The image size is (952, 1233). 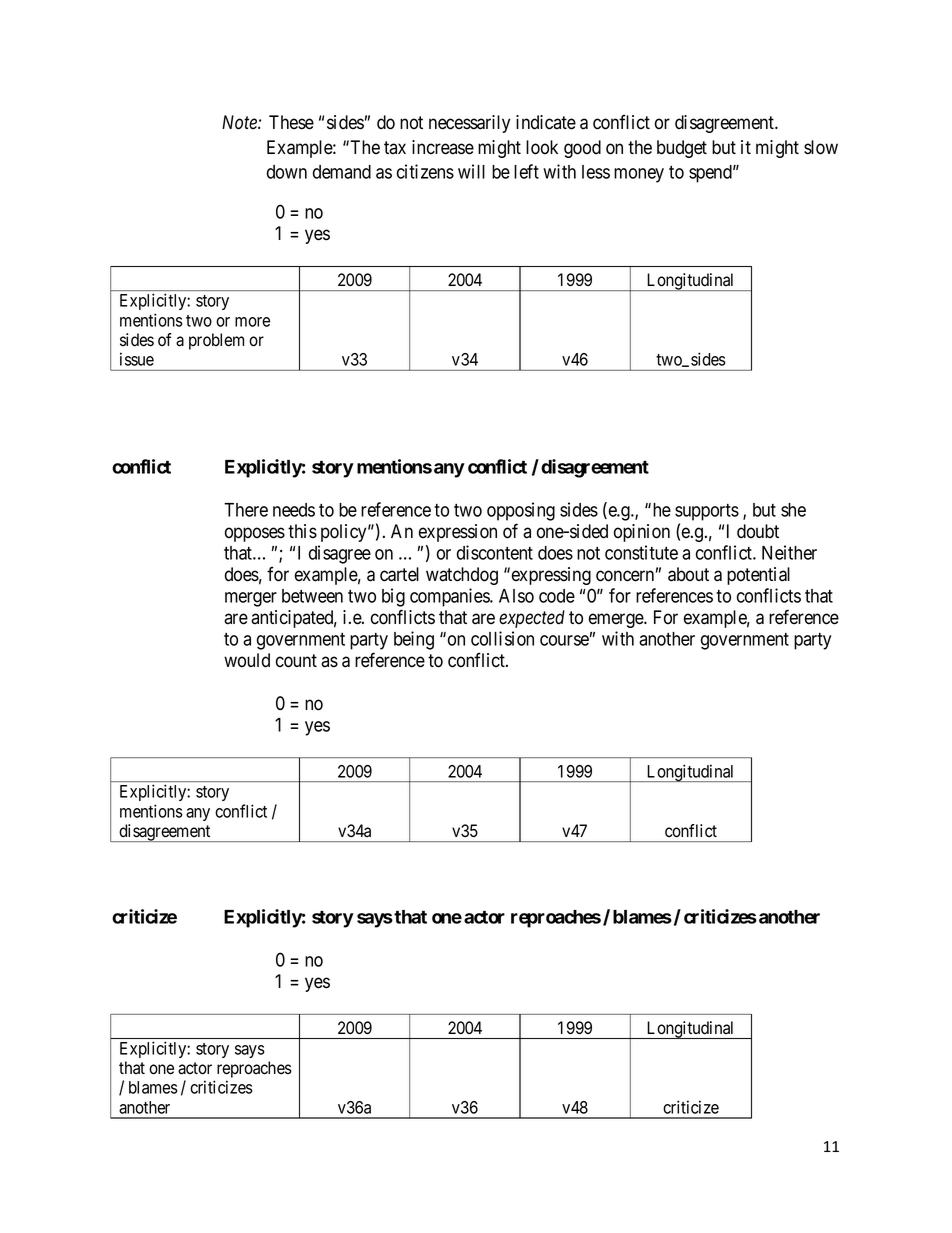 What do you see at coordinates (617, 620) in the document?
I see `emerge` at bounding box center [617, 620].
